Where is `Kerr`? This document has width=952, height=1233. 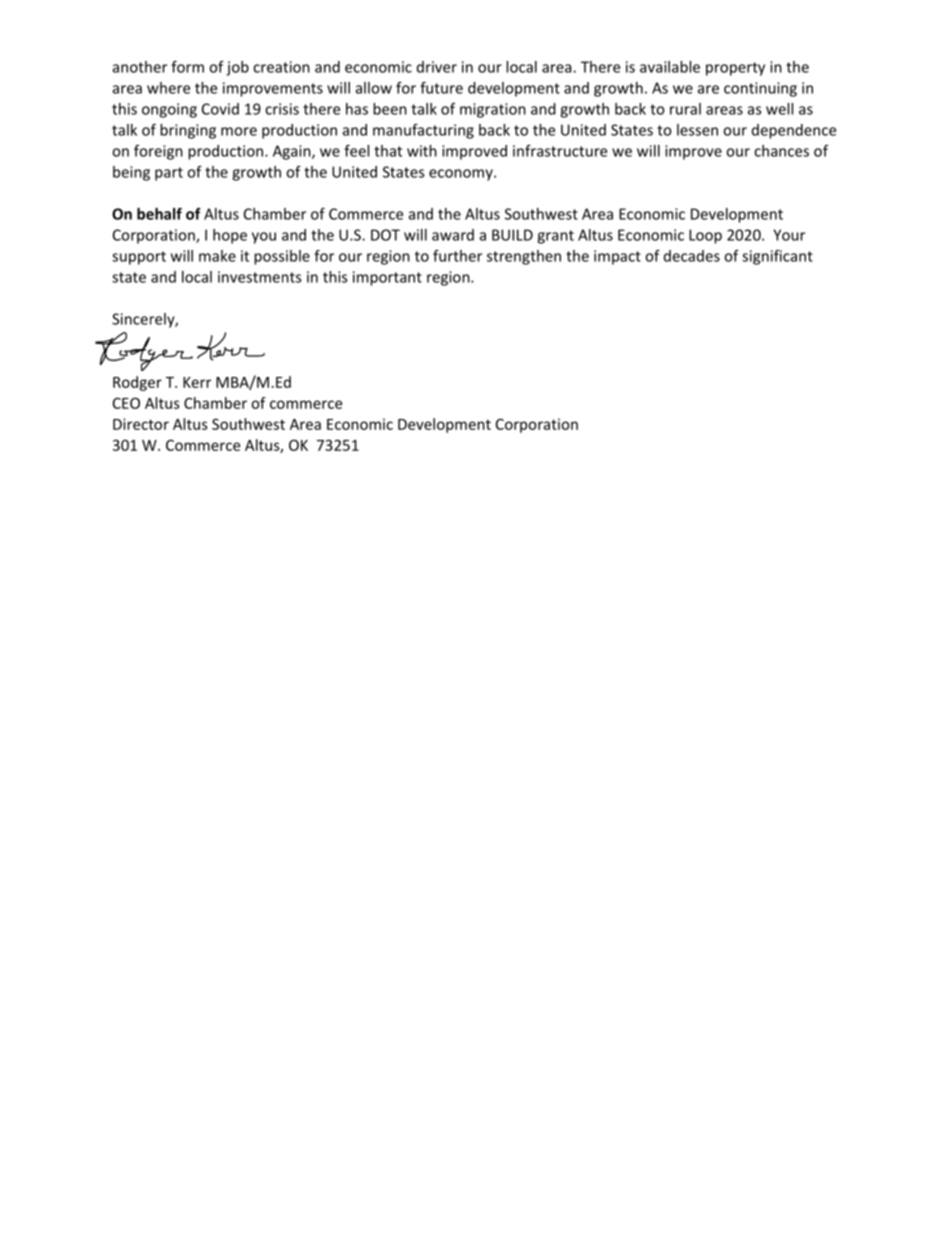 Kerr is located at coordinates (197, 382).
